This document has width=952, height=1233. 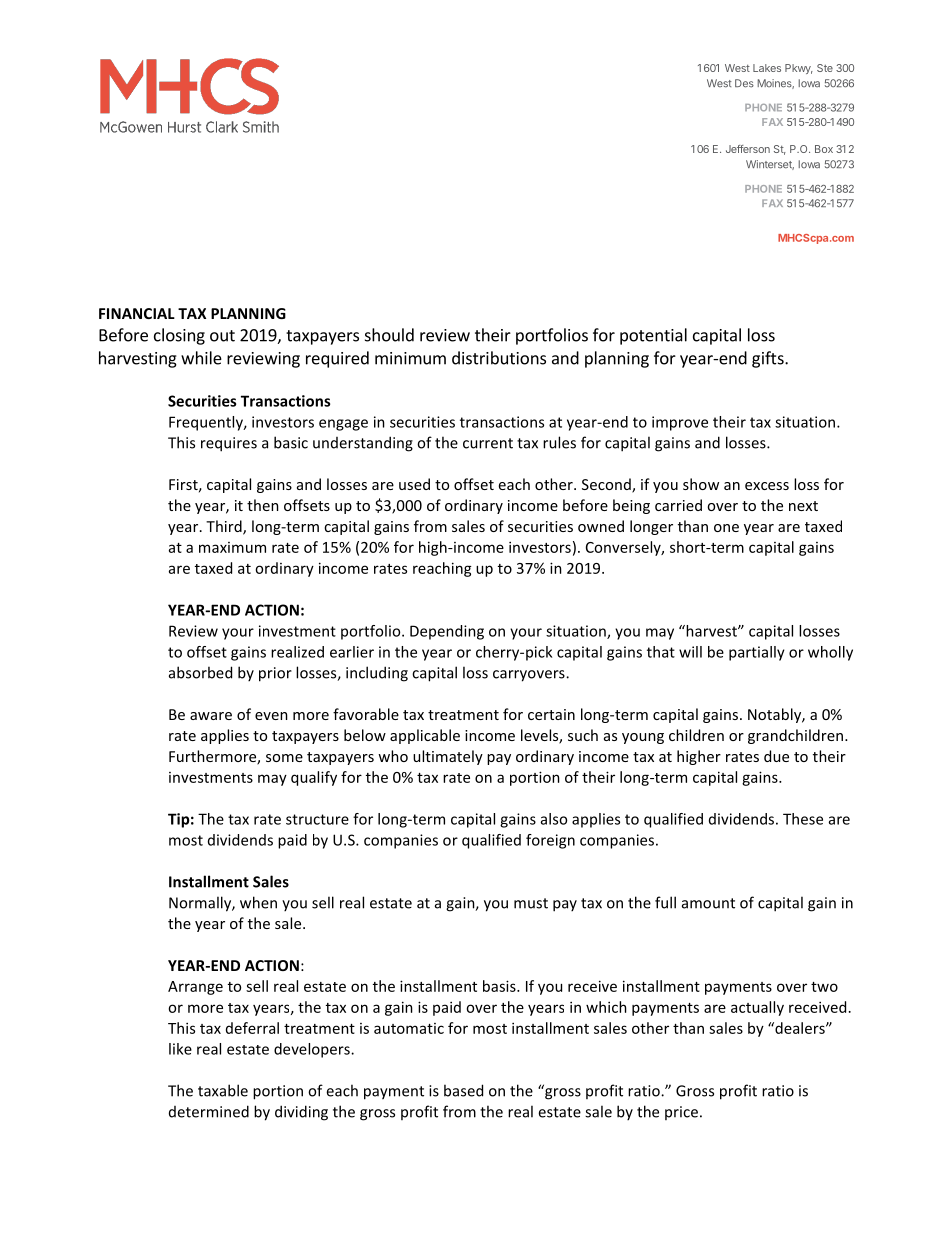 What do you see at coordinates (680, 423) in the document?
I see `improve` at bounding box center [680, 423].
